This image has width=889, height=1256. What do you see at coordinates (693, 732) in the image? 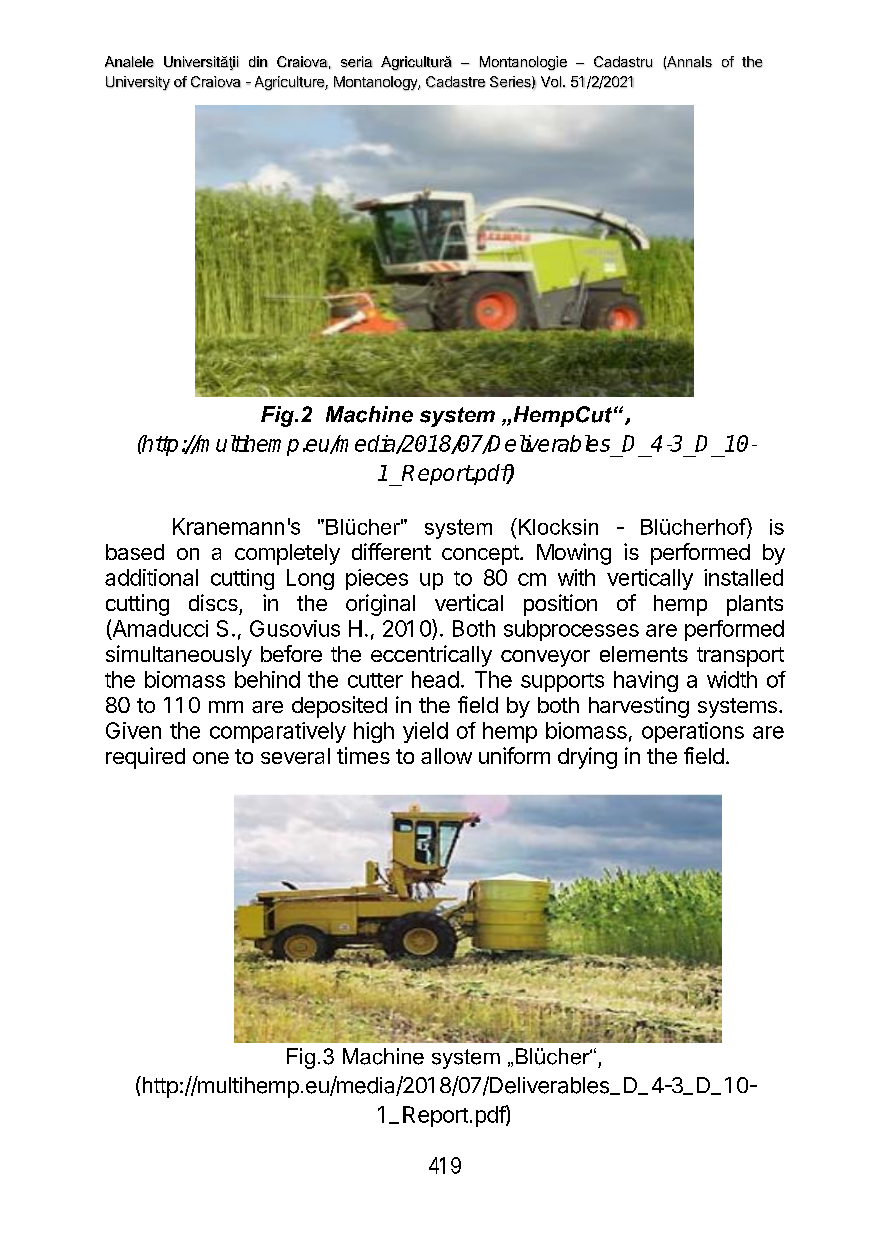
I see `operations` at bounding box center [693, 732].
